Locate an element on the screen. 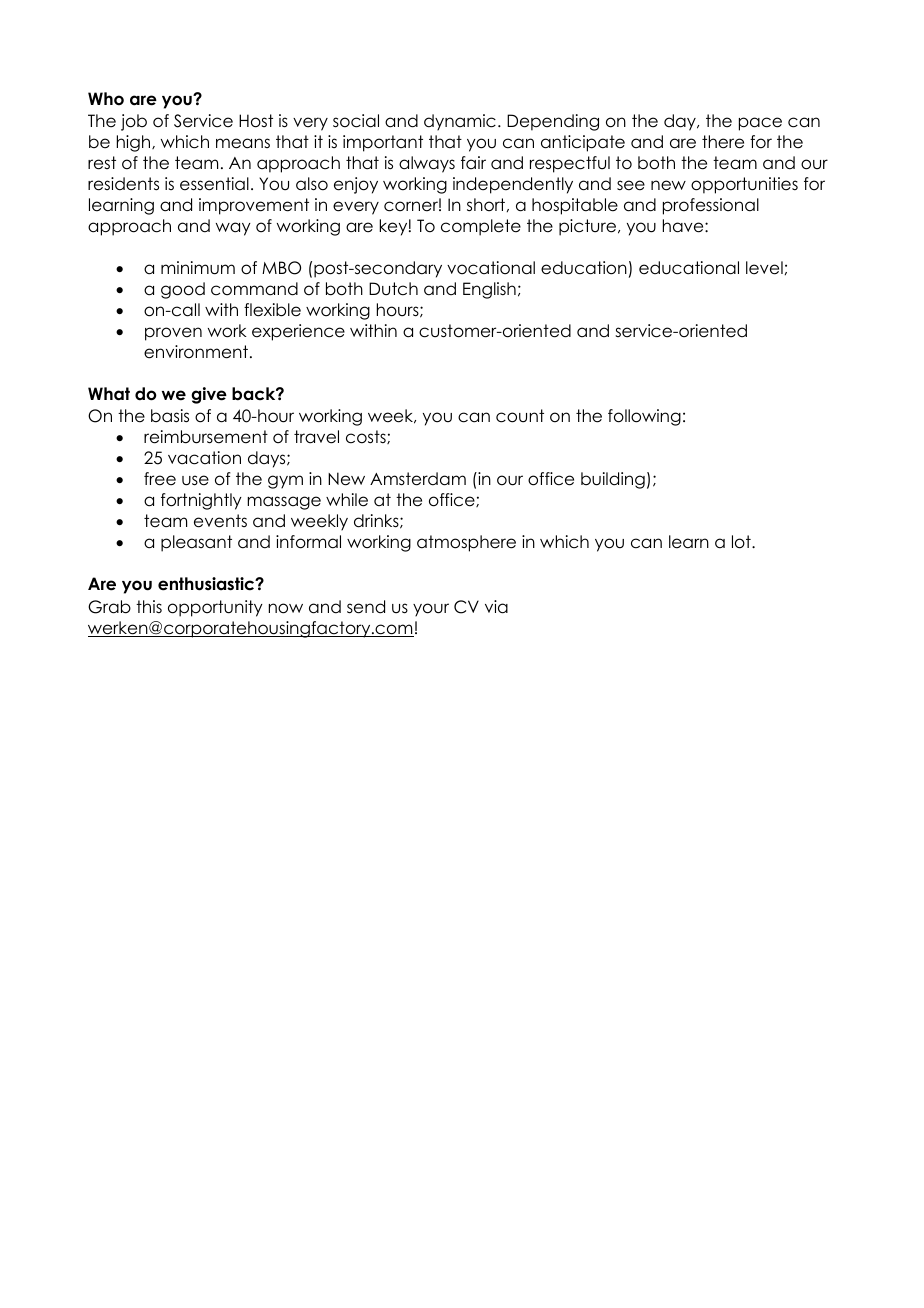 The image size is (924, 1308). this is located at coordinates (149, 606).
